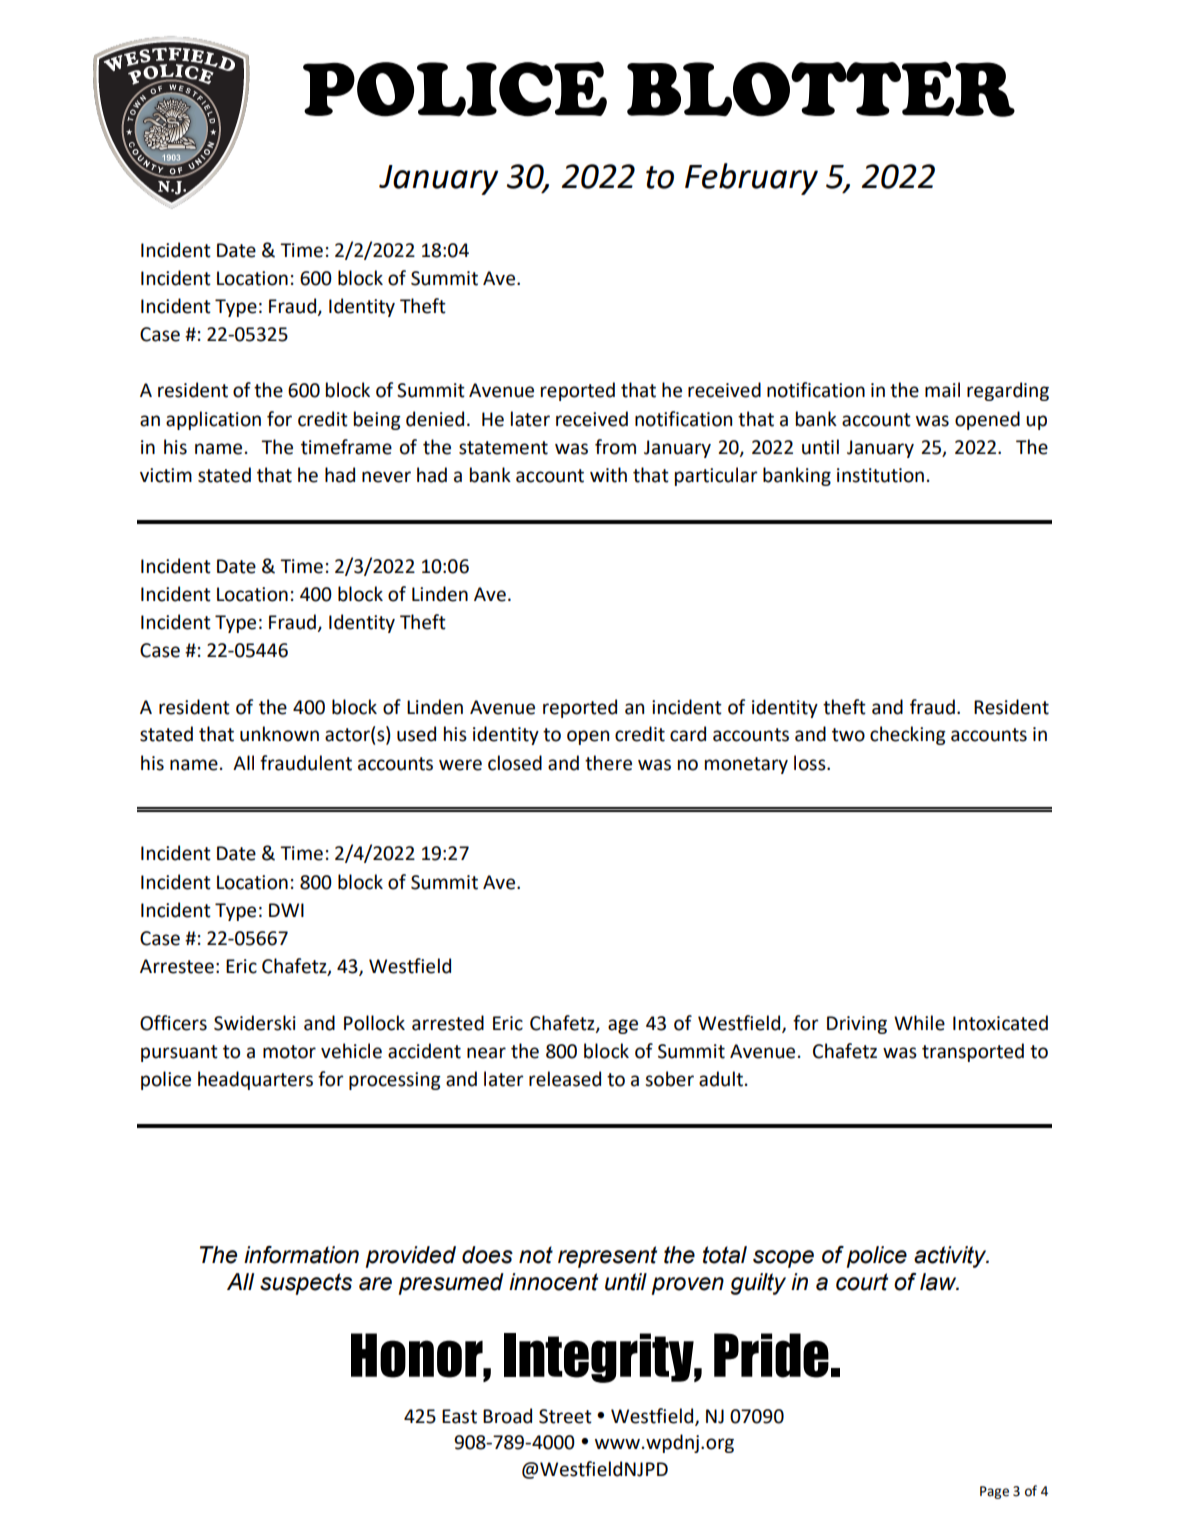  I want to click on February, so click(751, 179).
